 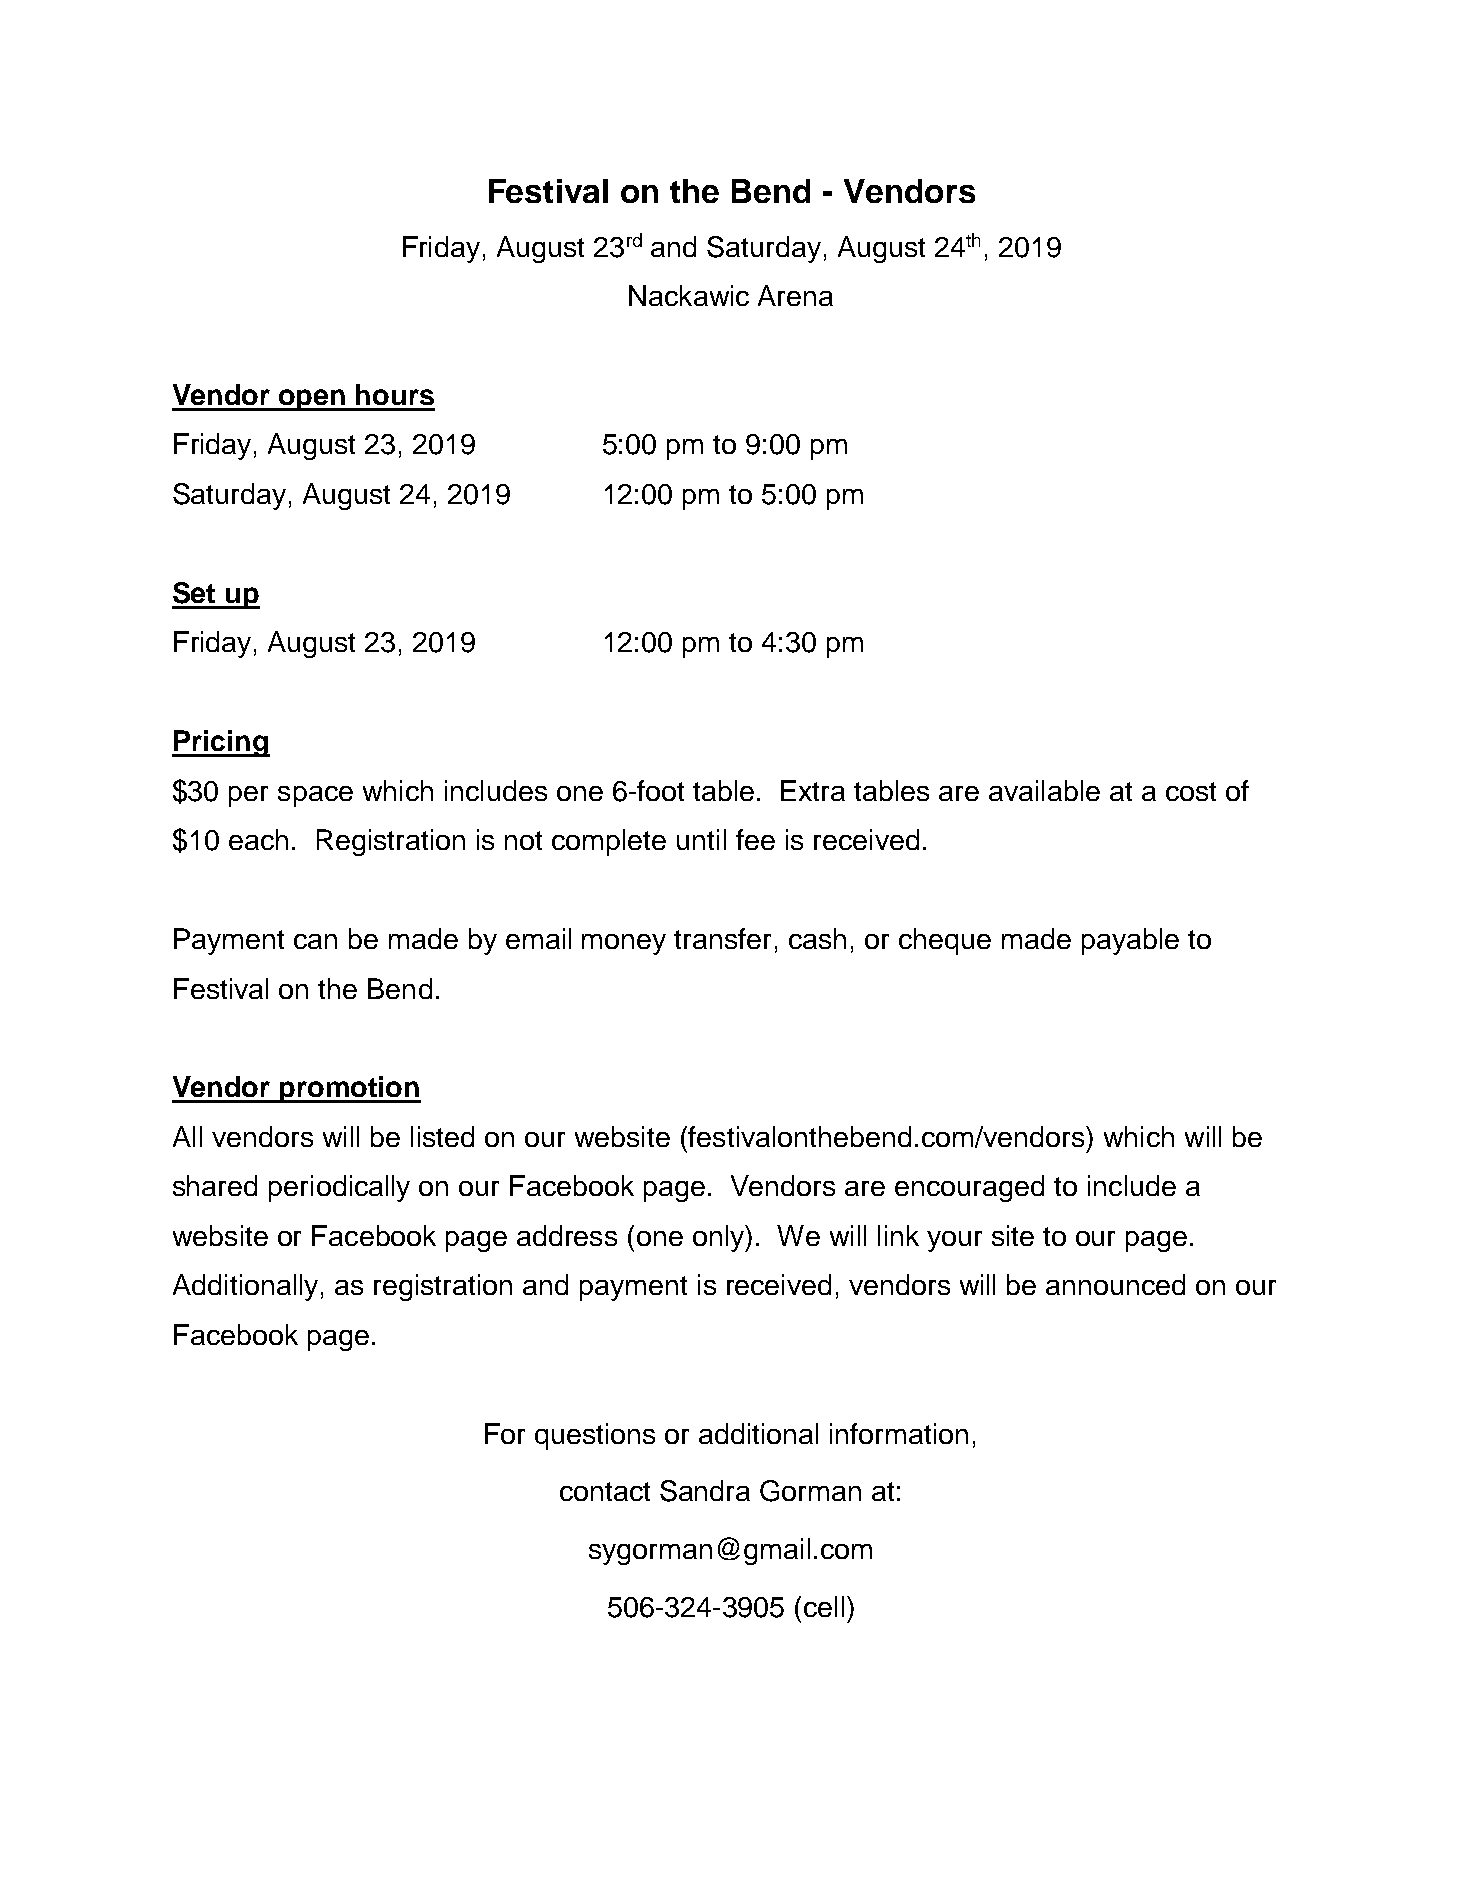 I want to click on contact, so click(x=605, y=1491).
